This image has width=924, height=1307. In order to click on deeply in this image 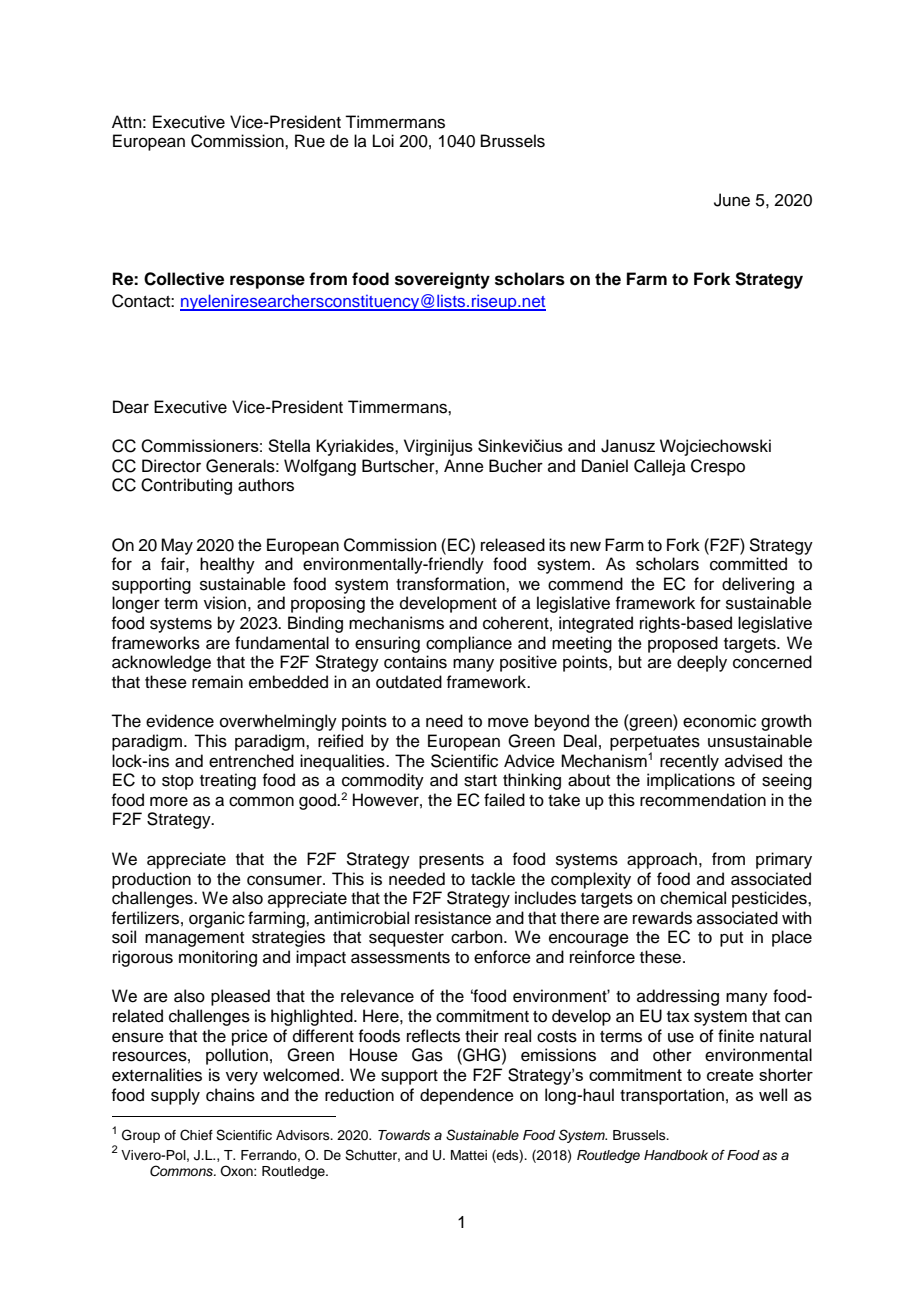, I will do `click(702, 663)`.
